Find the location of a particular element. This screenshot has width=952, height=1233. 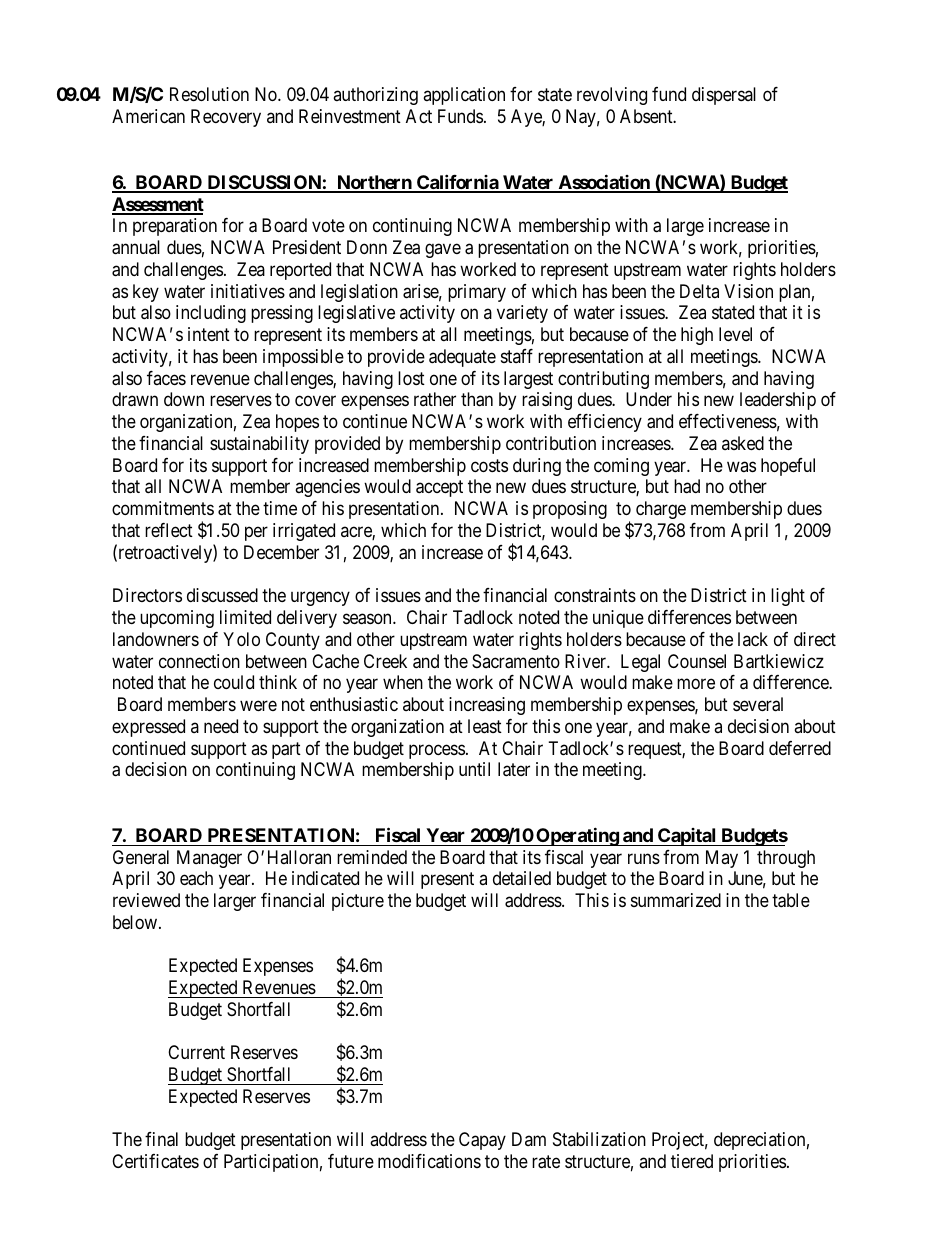

until is located at coordinates (474, 769).
